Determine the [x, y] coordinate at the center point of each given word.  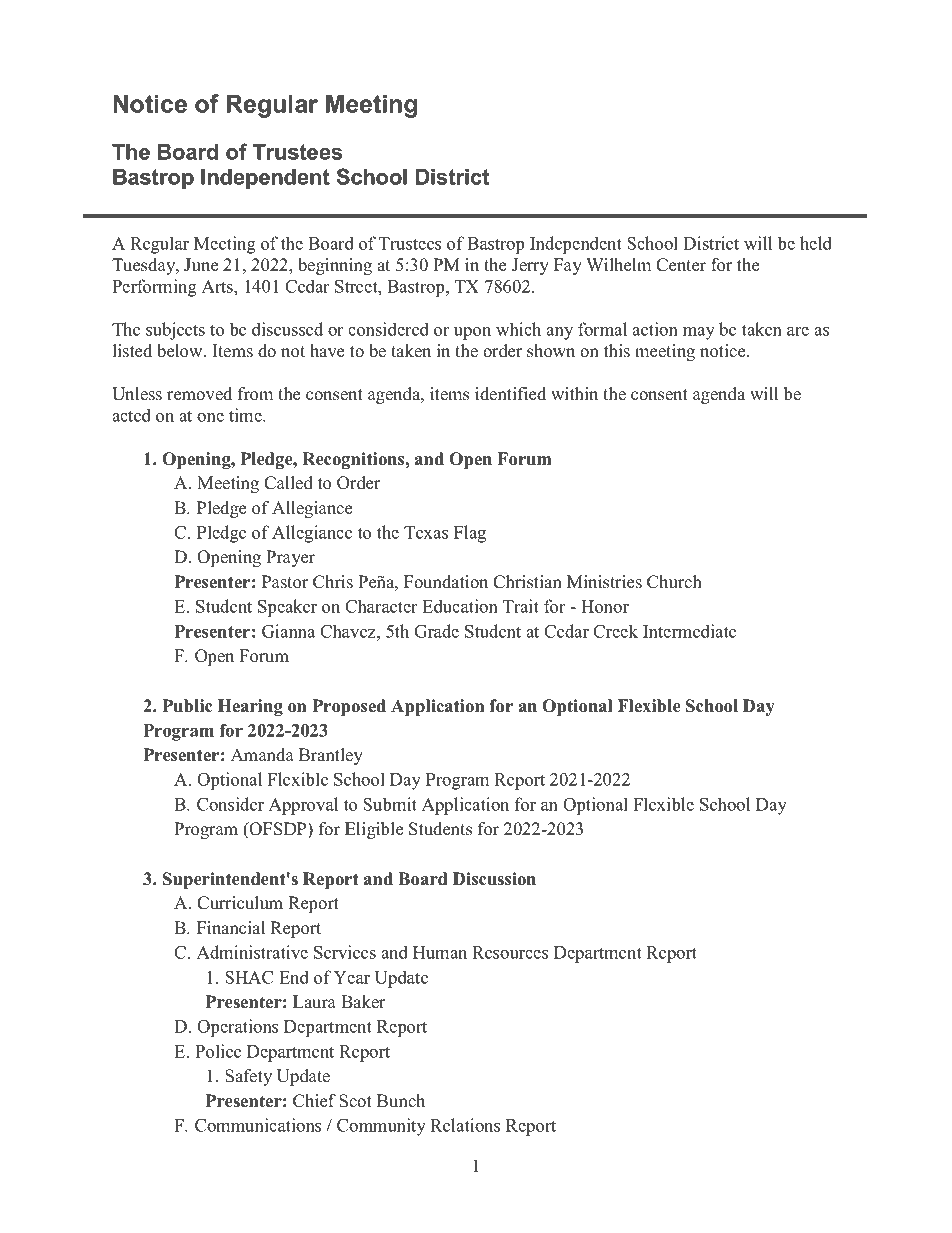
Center [681, 265]
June [201, 265]
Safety [248, 1077]
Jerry [530, 266]
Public [187, 706]
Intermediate [689, 631]
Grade [436, 631]
